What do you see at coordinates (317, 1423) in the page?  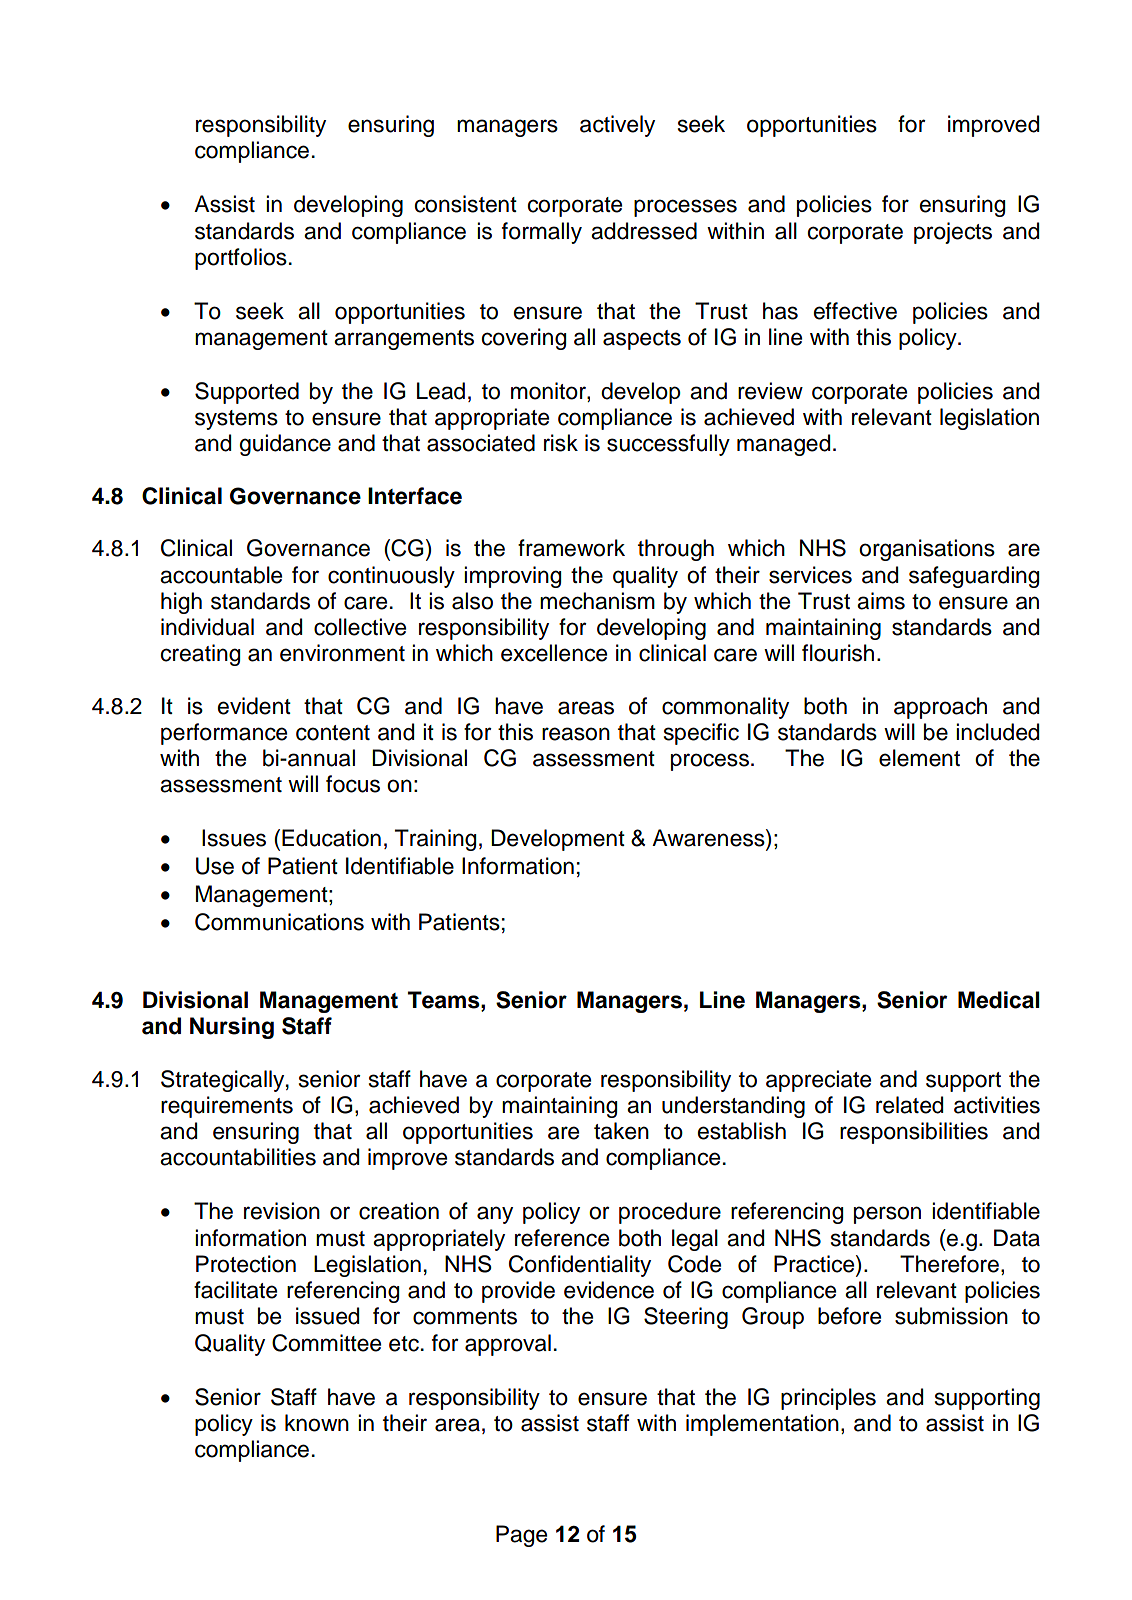 I see `known` at bounding box center [317, 1423].
